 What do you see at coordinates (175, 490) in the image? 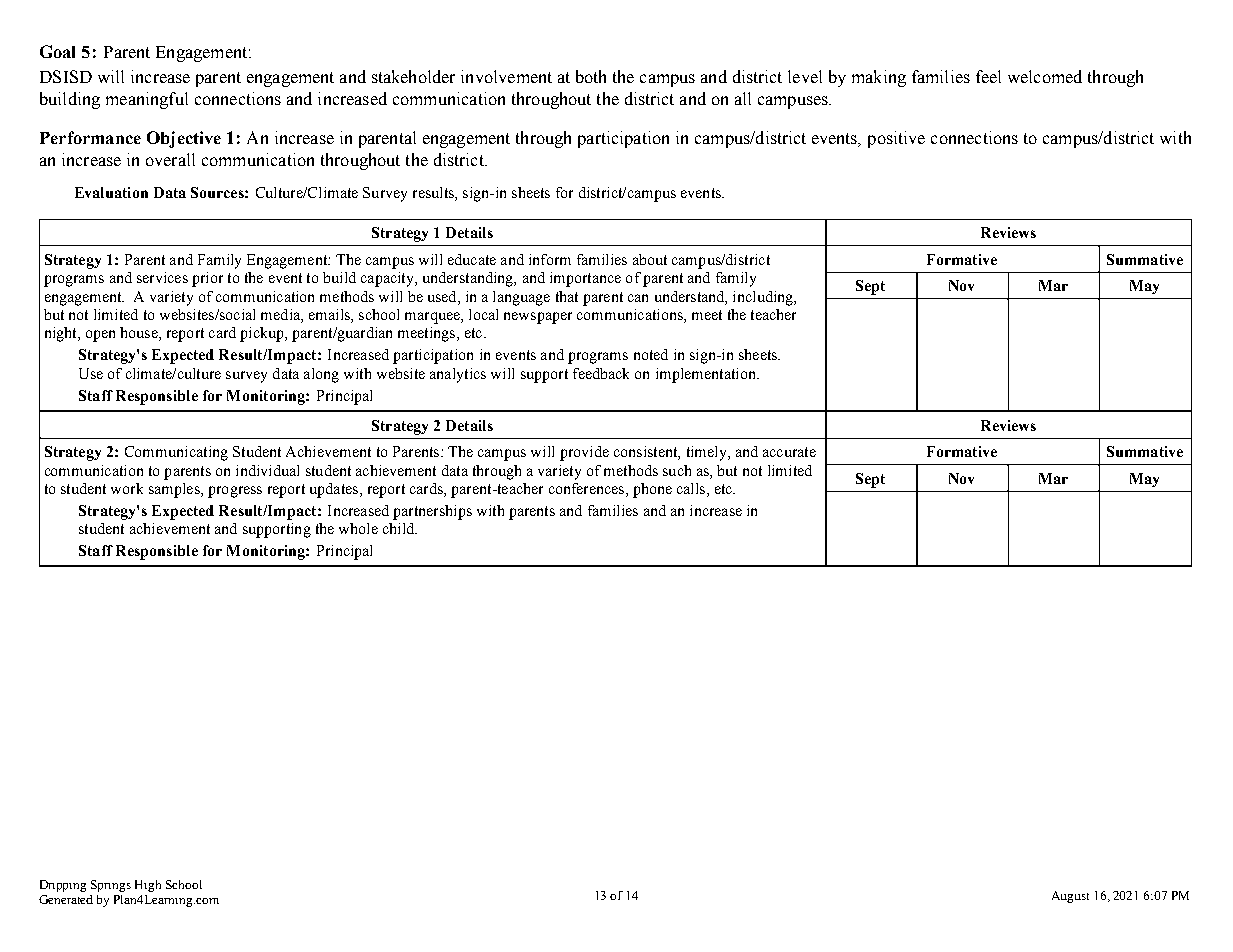
I see `samples` at bounding box center [175, 490].
